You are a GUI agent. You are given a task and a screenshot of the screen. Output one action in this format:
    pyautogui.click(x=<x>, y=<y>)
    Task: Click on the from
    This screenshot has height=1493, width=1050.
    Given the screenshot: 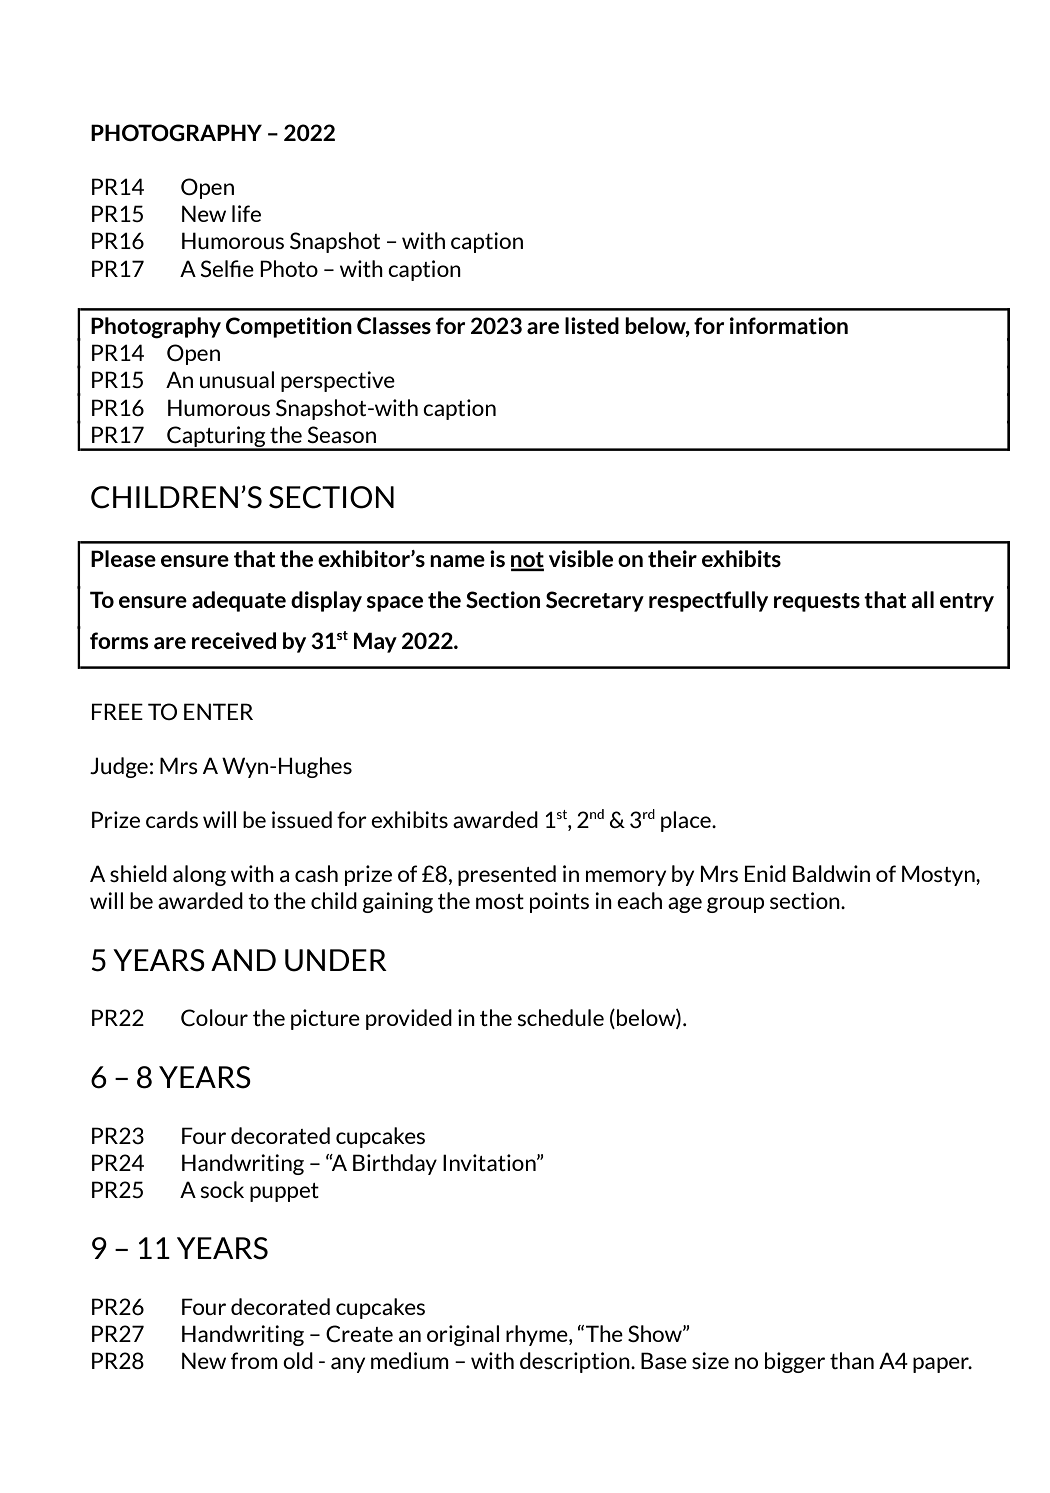 What is the action you would take?
    pyautogui.click(x=254, y=1360)
